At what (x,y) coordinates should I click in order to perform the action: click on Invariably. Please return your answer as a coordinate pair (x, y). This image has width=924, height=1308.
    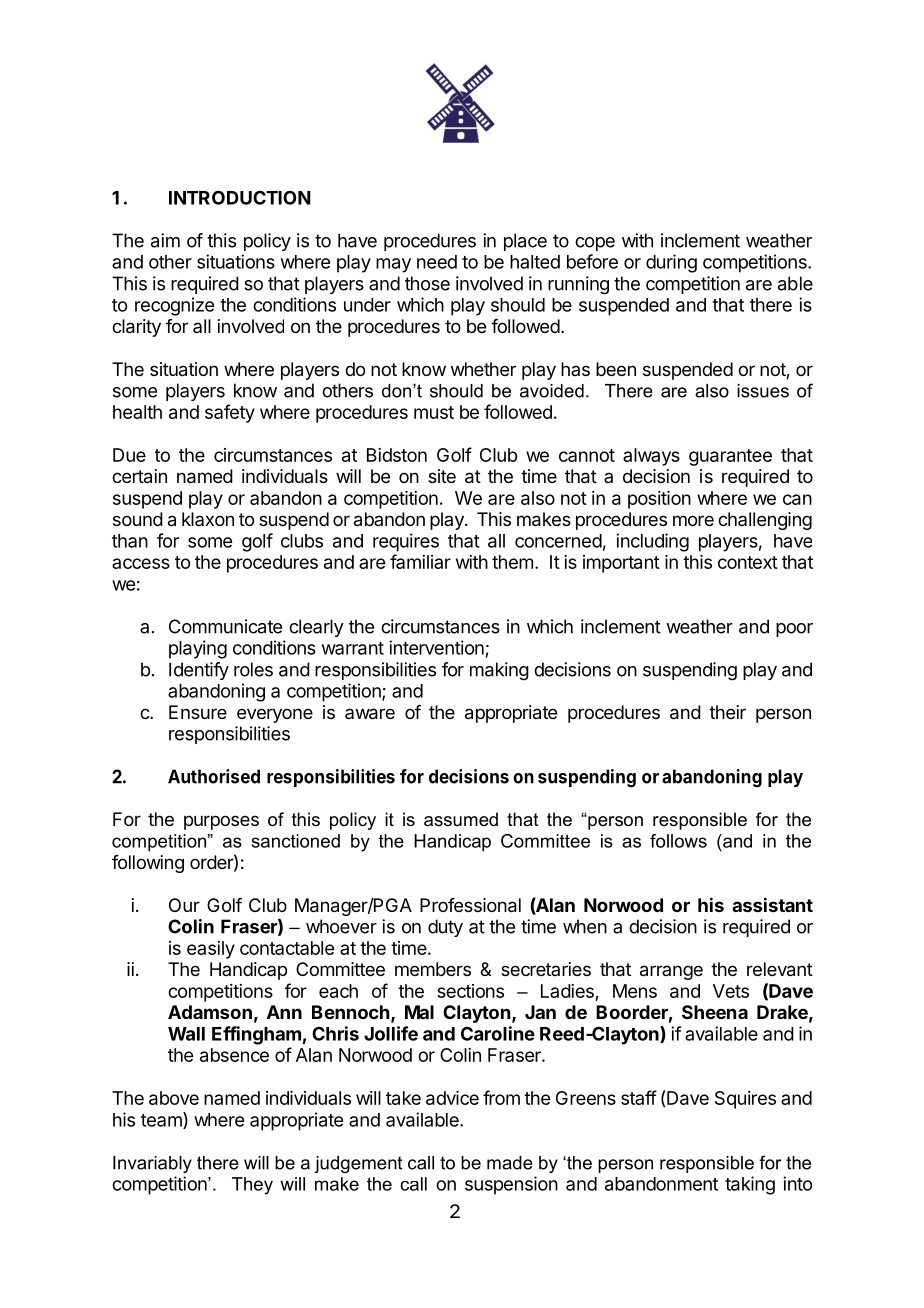
    Looking at the image, I should click on (152, 1164).
